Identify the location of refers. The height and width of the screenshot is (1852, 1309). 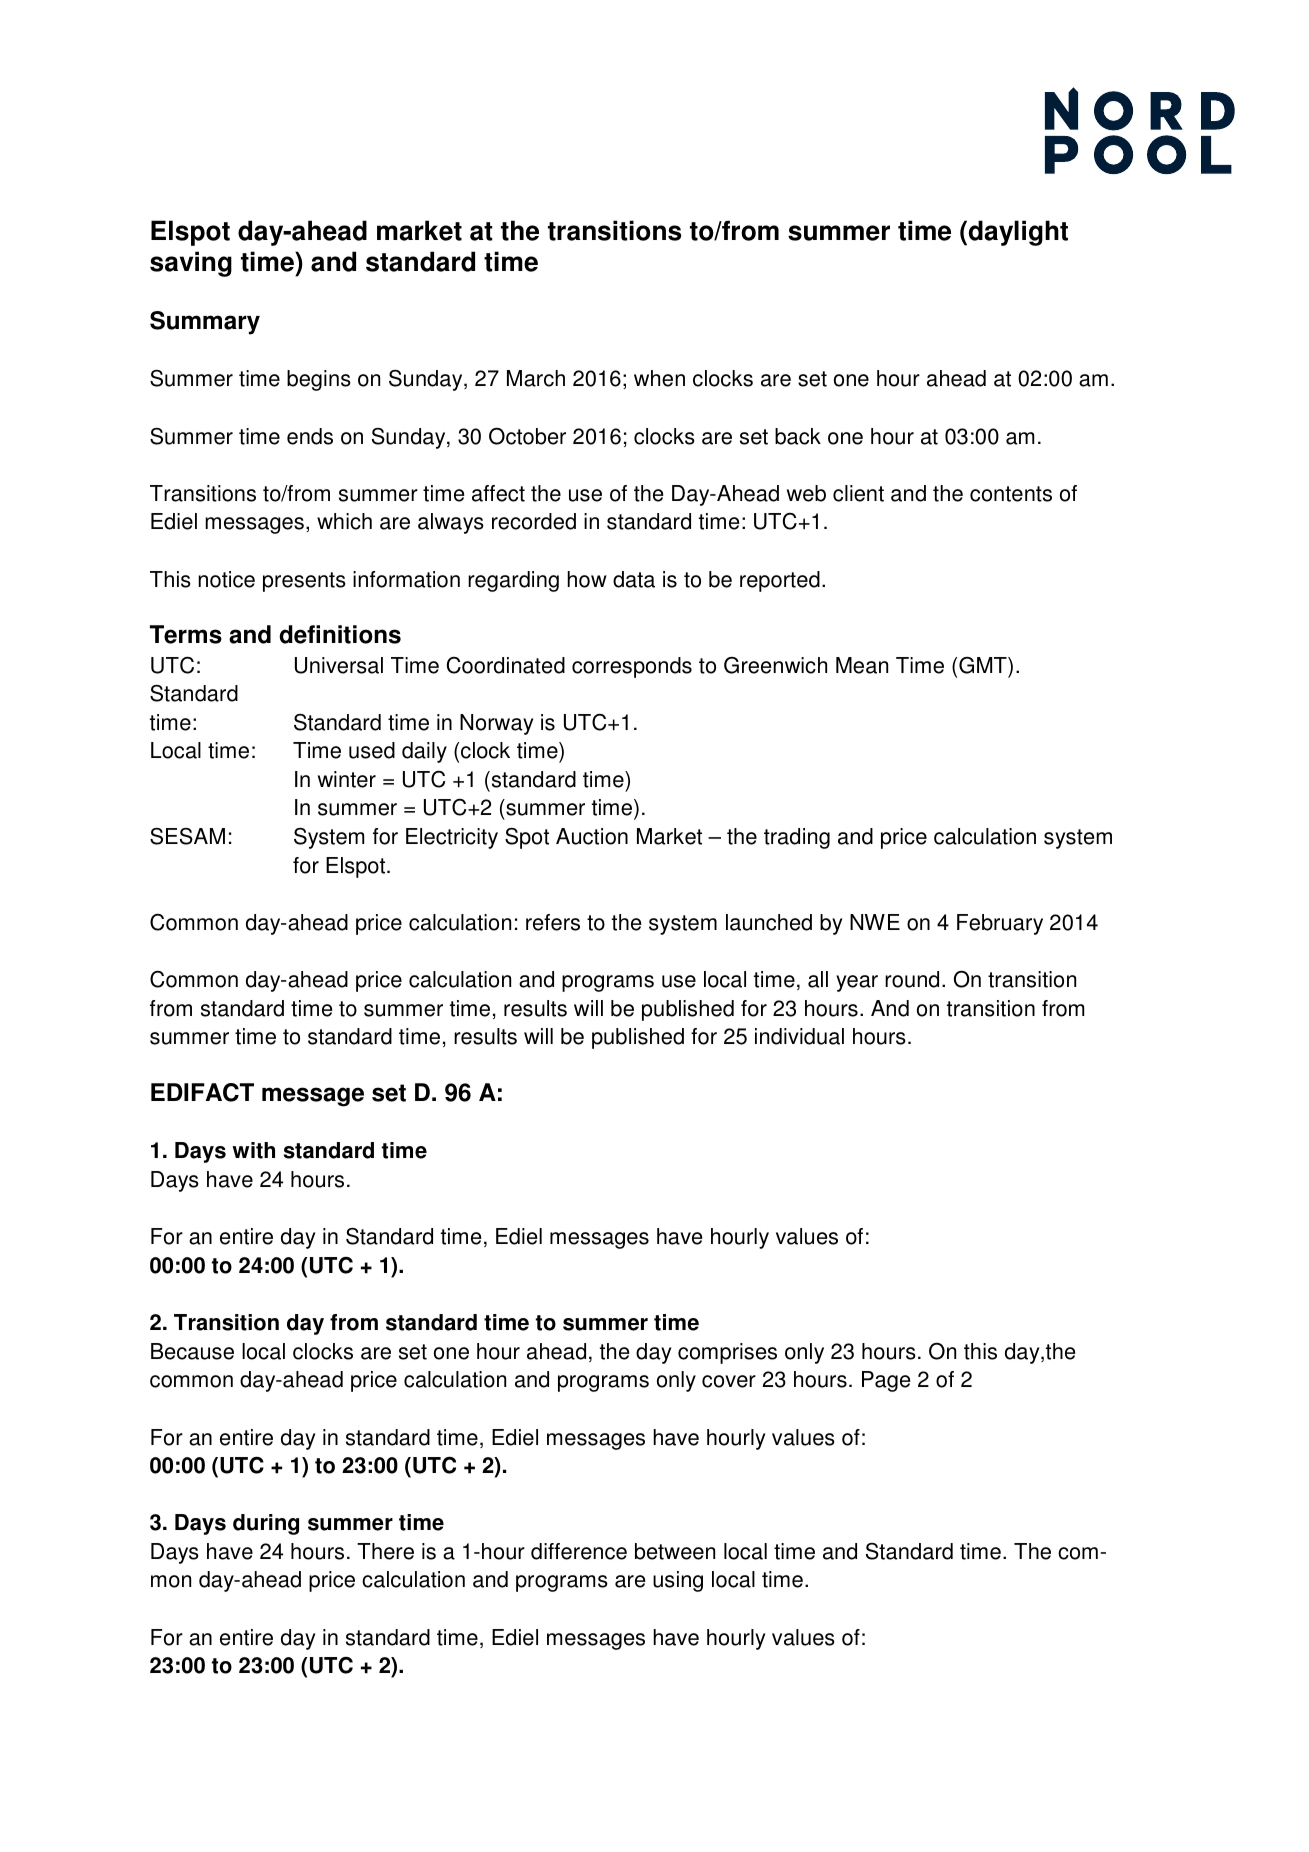
(553, 922).
